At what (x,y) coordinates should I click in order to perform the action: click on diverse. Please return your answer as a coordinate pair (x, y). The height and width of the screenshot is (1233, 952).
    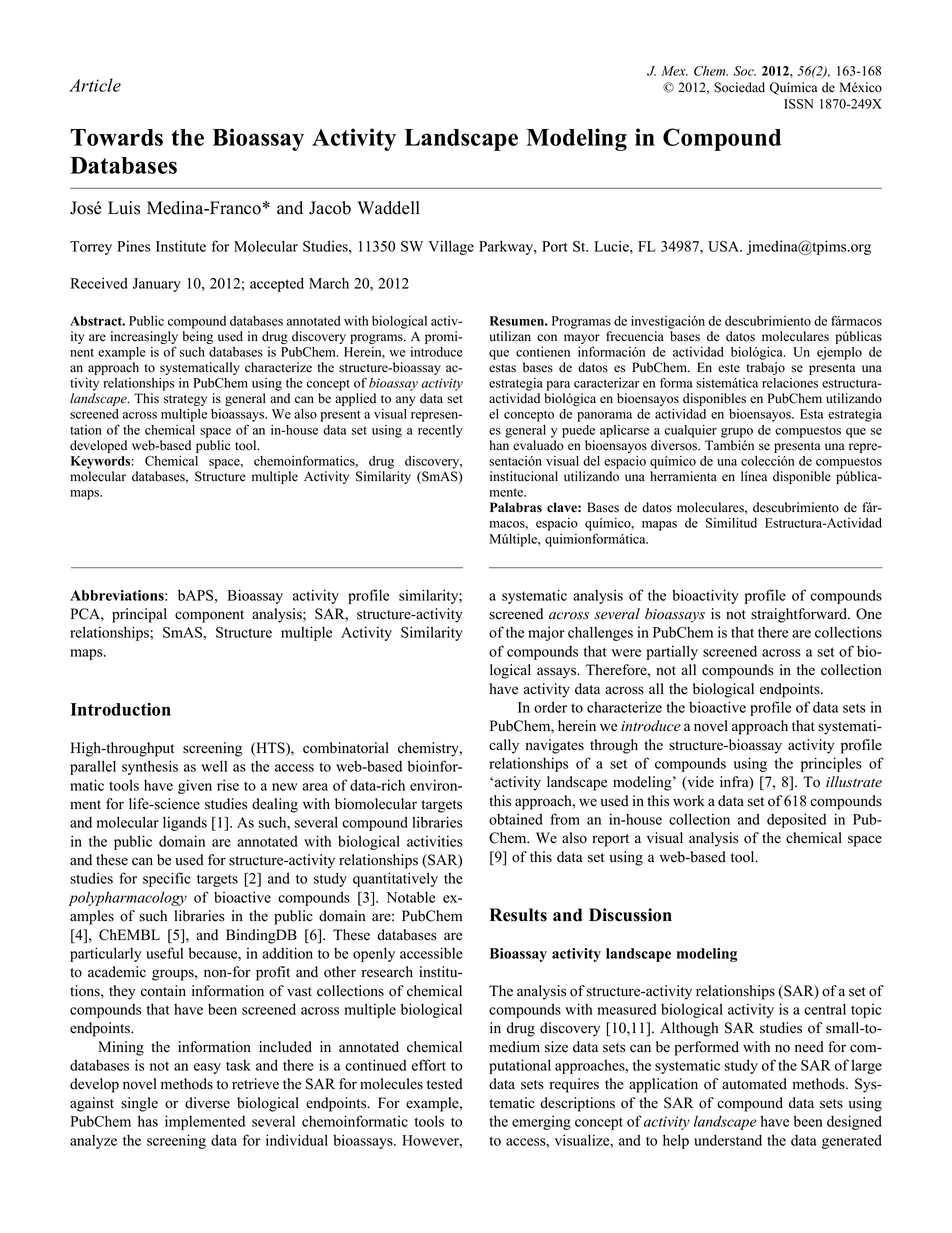
    Looking at the image, I should click on (207, 1103).
